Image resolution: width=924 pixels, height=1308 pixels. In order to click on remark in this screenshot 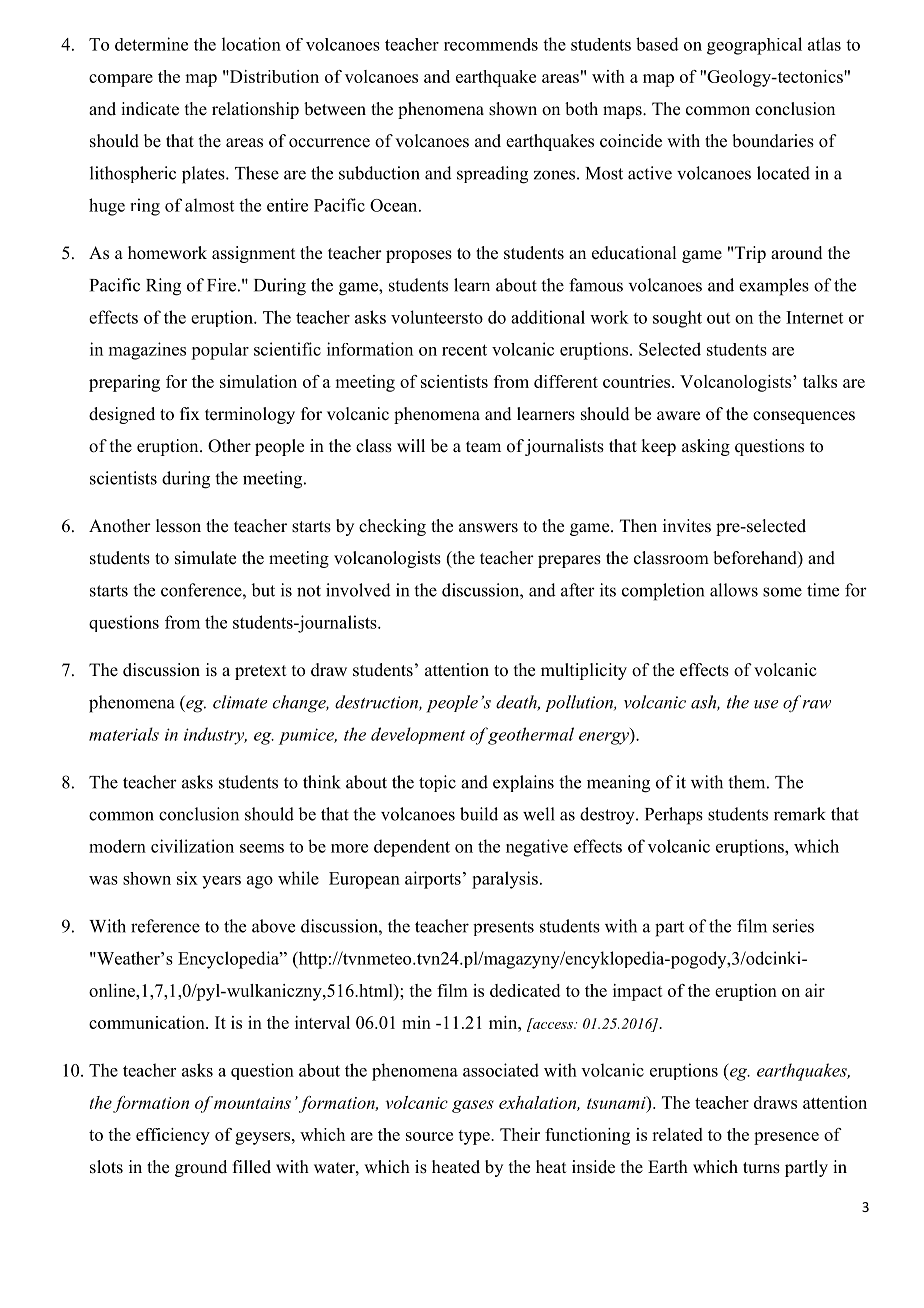, I will do `click(800, 814)`.
